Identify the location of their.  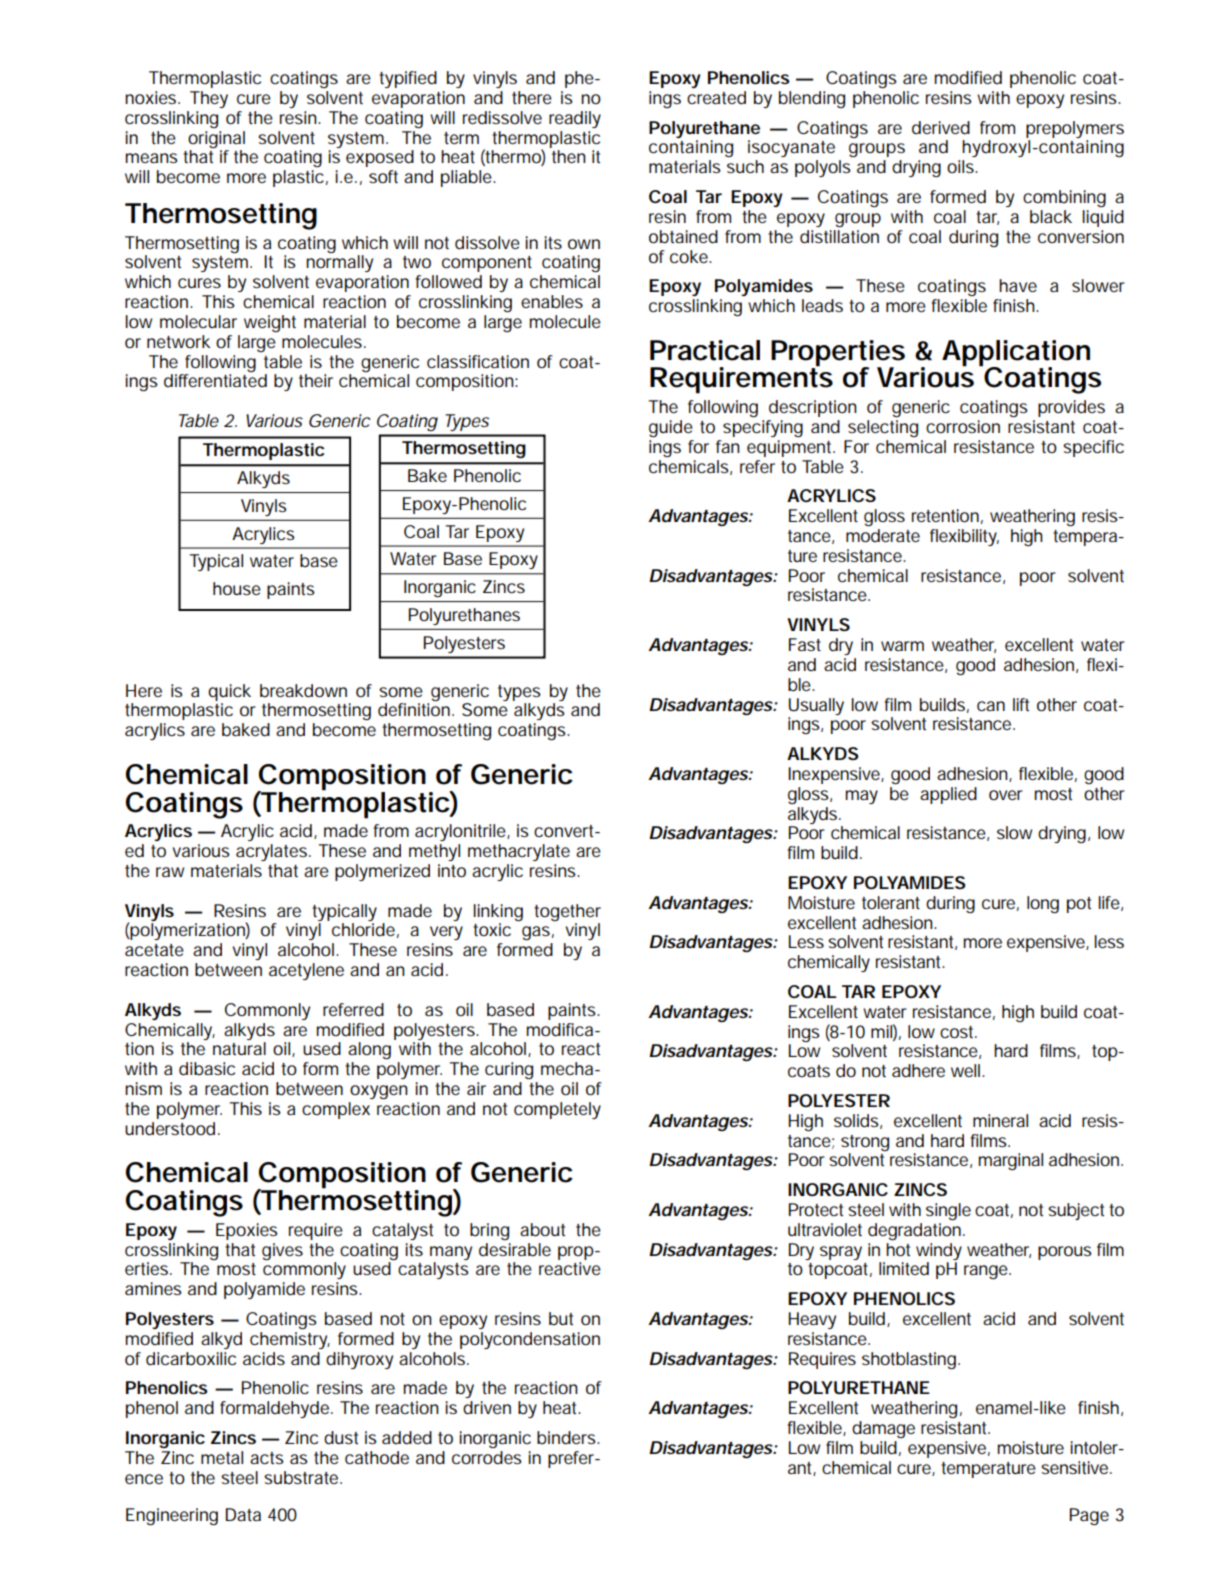
(316, 380).
